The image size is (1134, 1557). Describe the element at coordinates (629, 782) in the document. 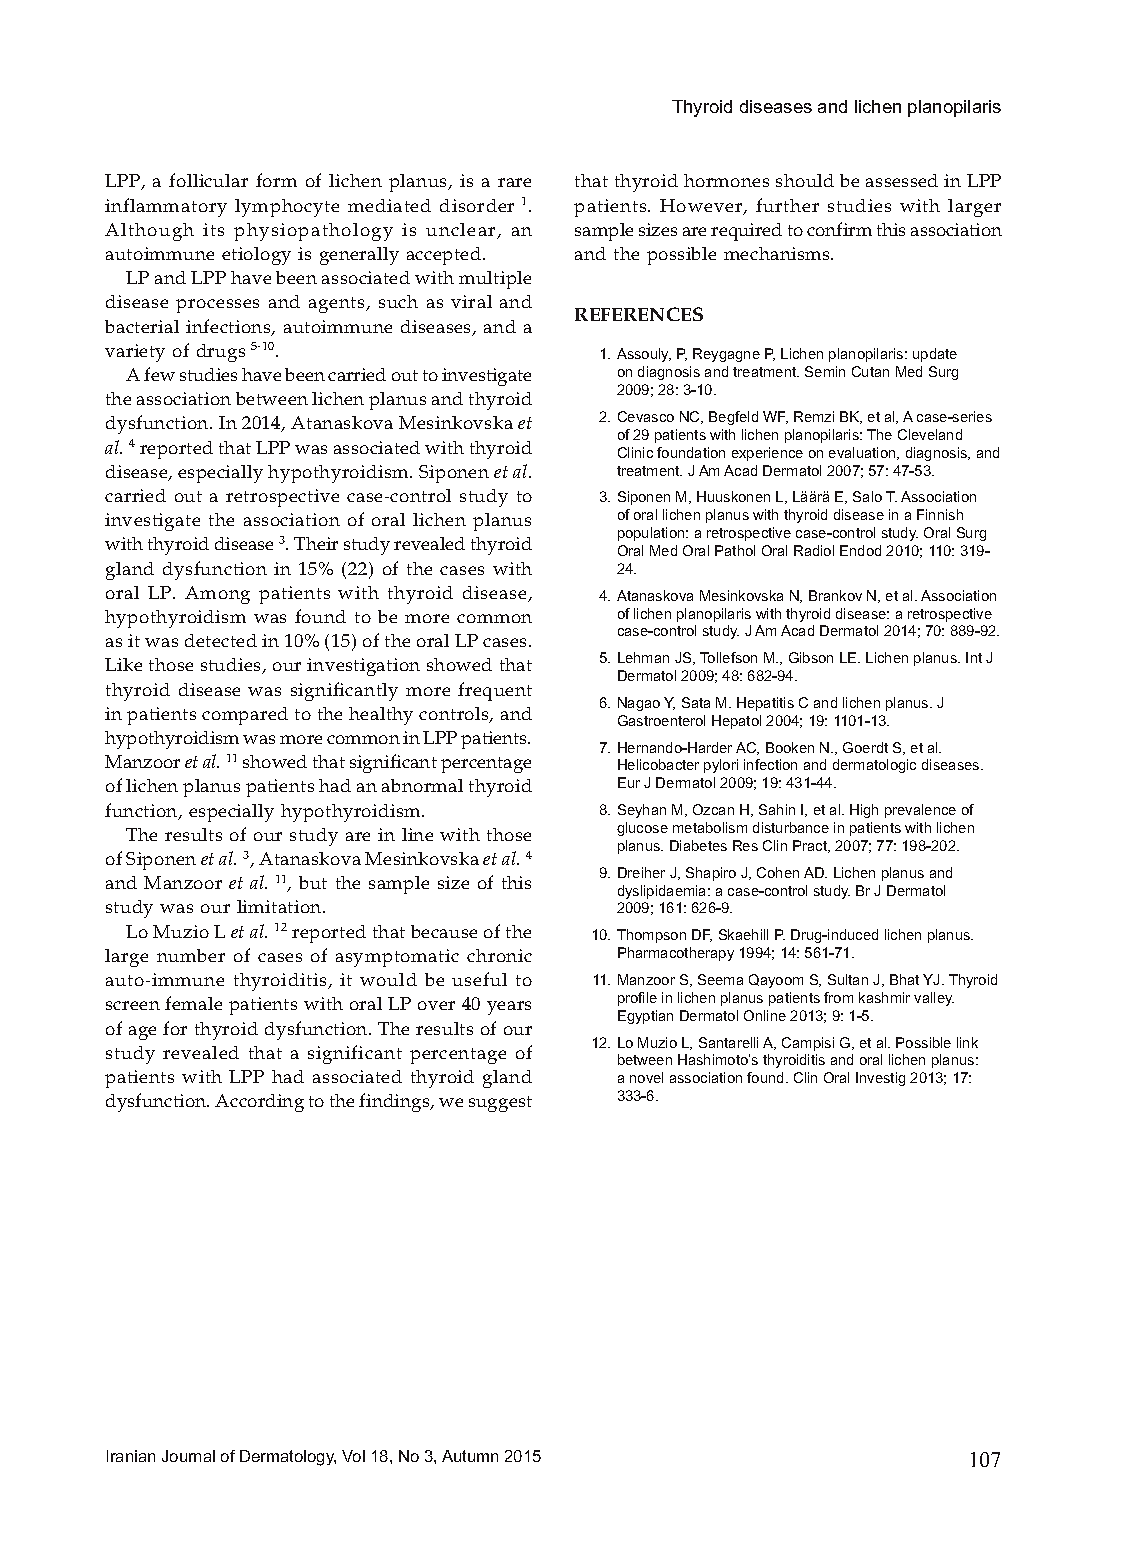

I see `Eur` at that location.
